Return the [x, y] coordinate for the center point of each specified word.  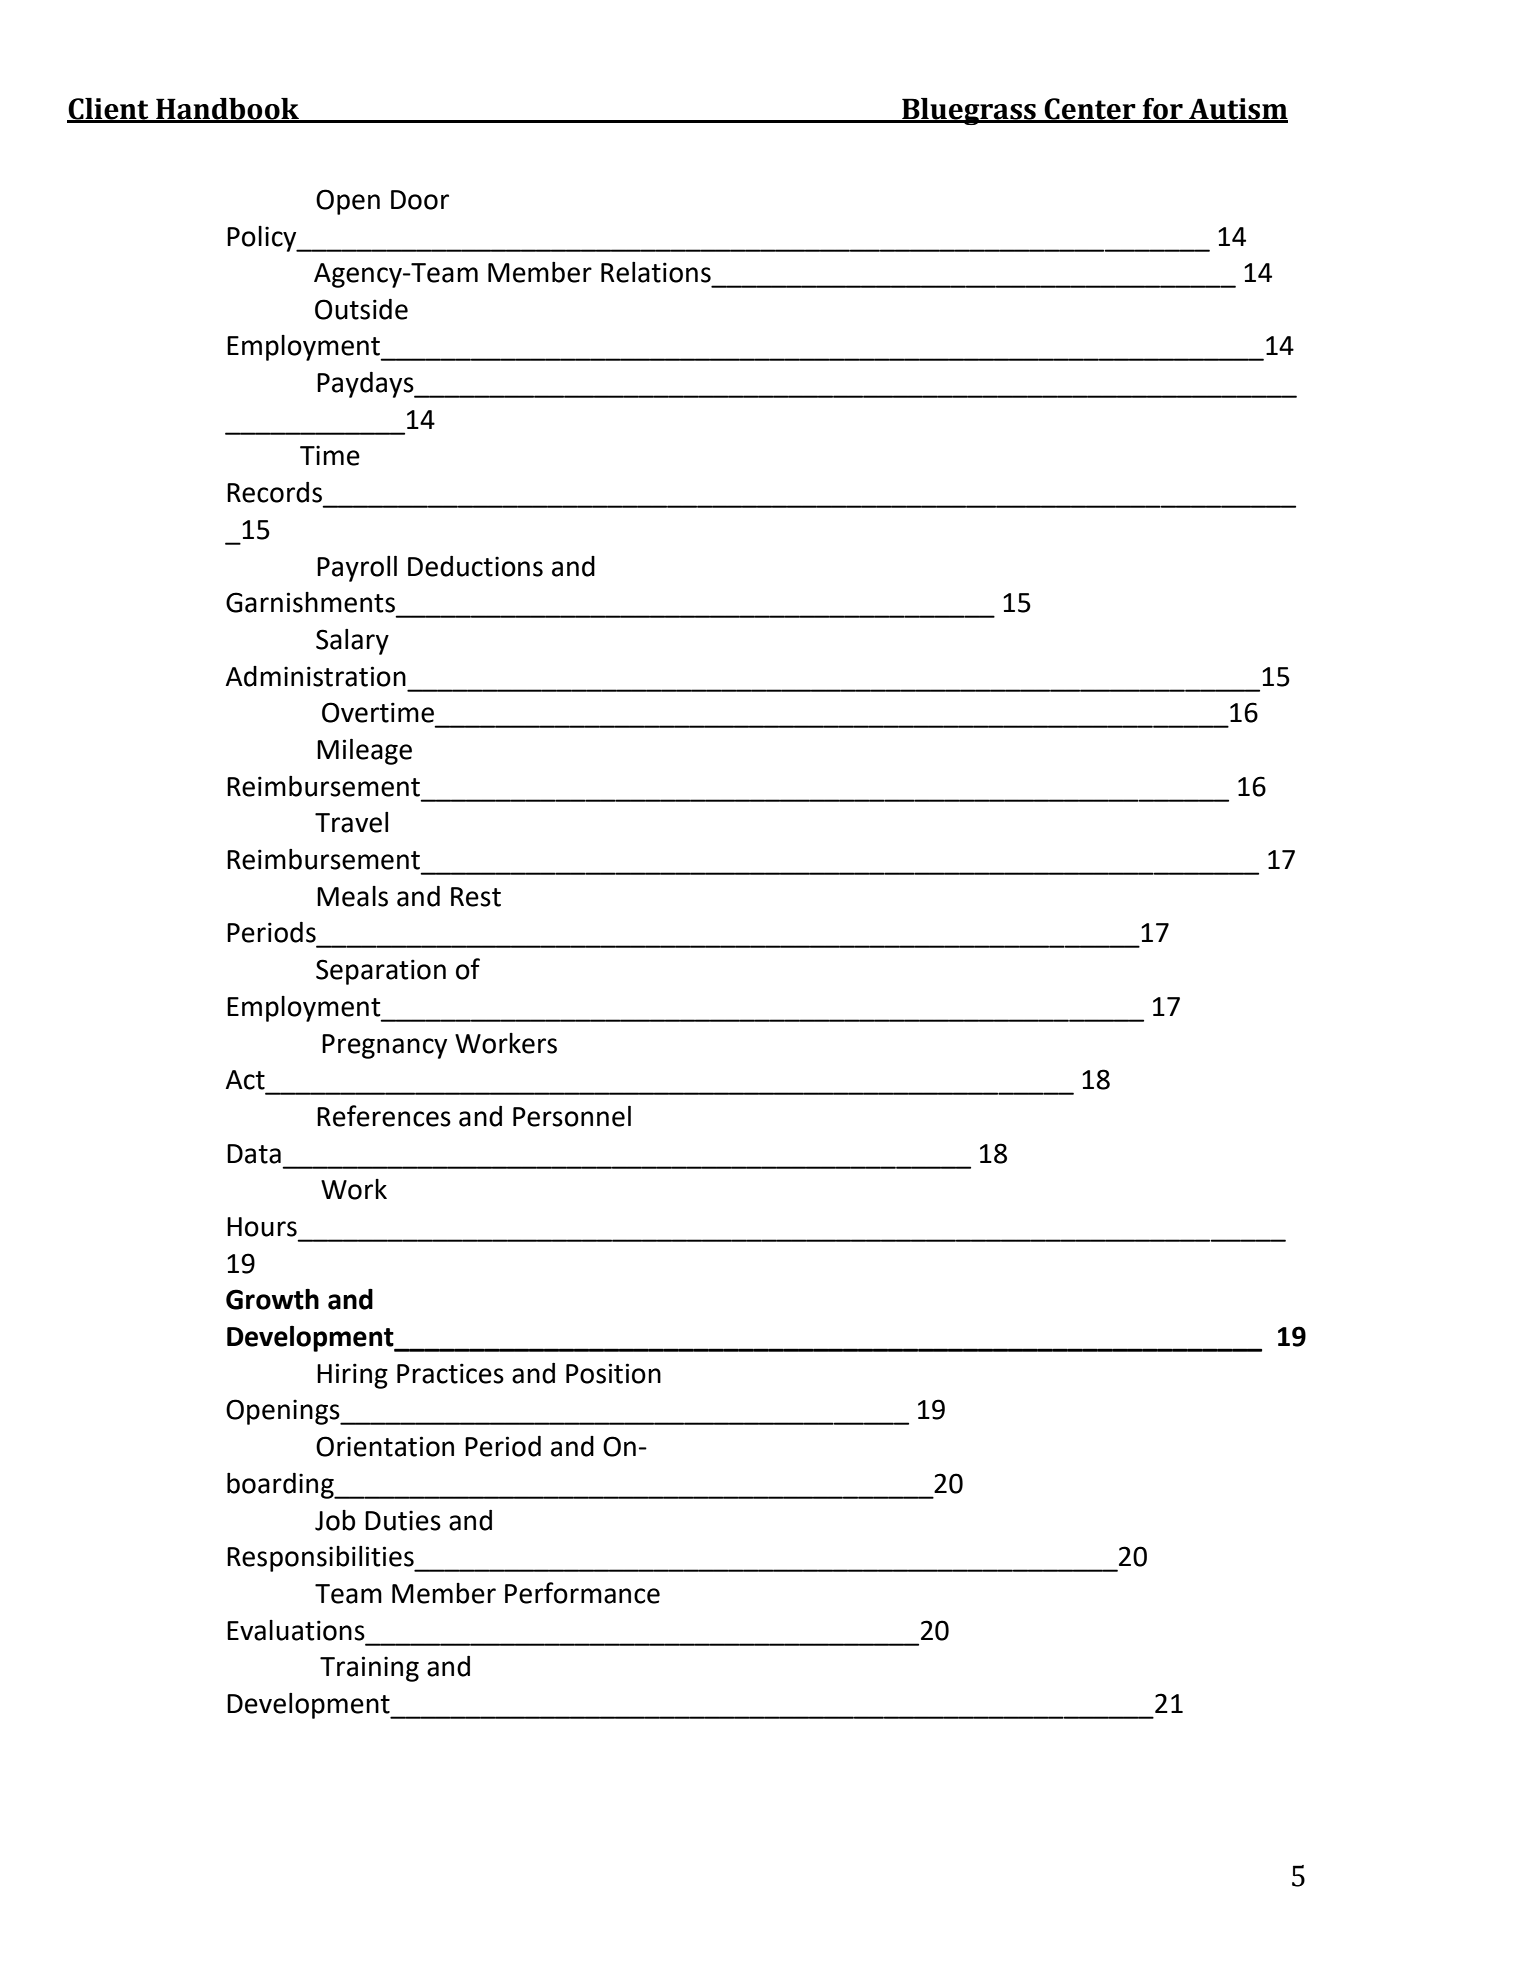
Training [369, 1669]
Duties [403, 1520]
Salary [352, 642]
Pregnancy [384, 1046]
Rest [476, 897]
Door [420, 200]
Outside [361, 309]
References [384, 1116]
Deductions [475, 566]
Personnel [572, 1116]
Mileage [364, 751]
